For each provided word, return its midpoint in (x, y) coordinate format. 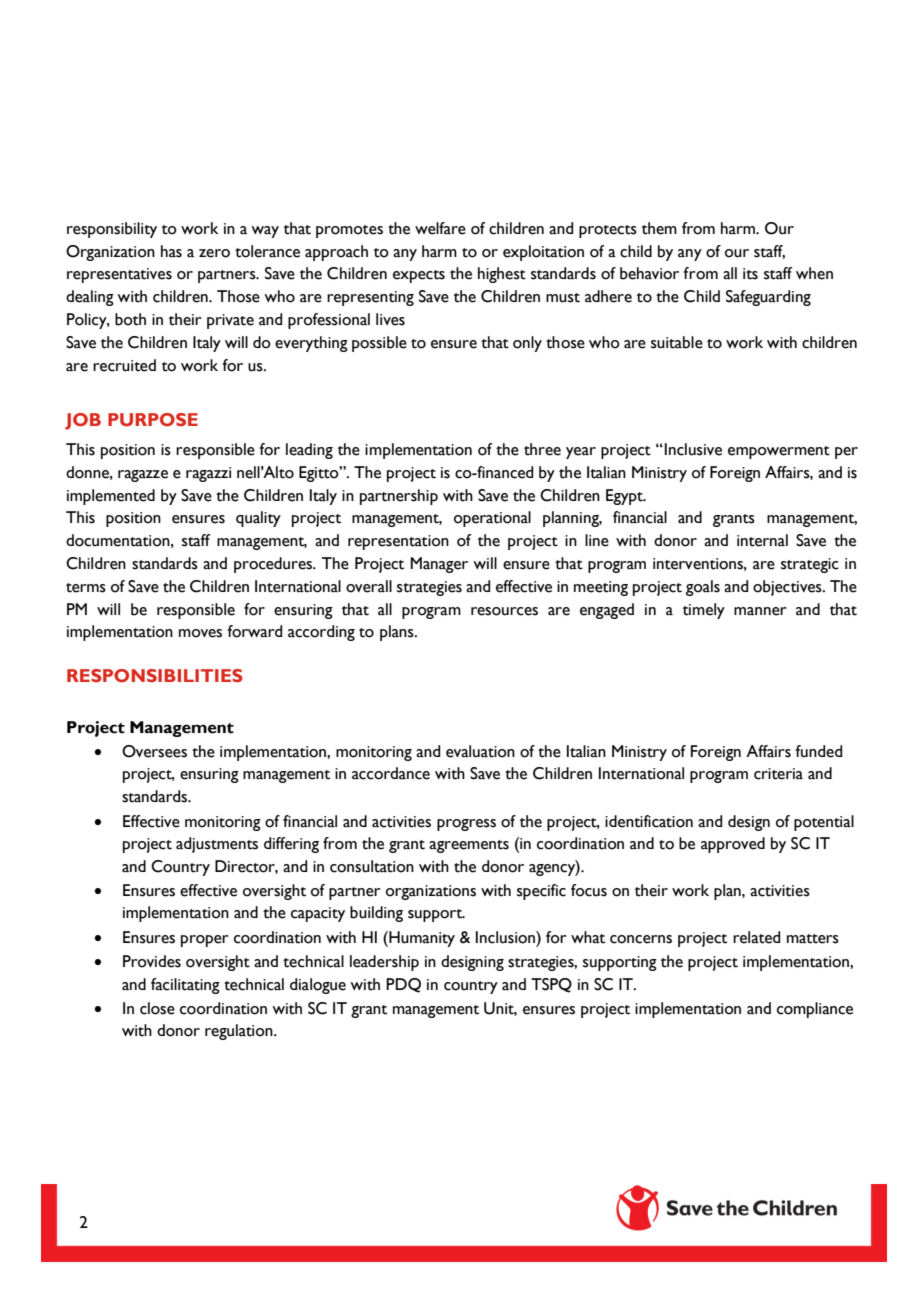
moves (200, 633)
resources (504, 611)
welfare (440, 228)
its (750, 274)
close (157, 1008)
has (171, 251)
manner (760, 611)
